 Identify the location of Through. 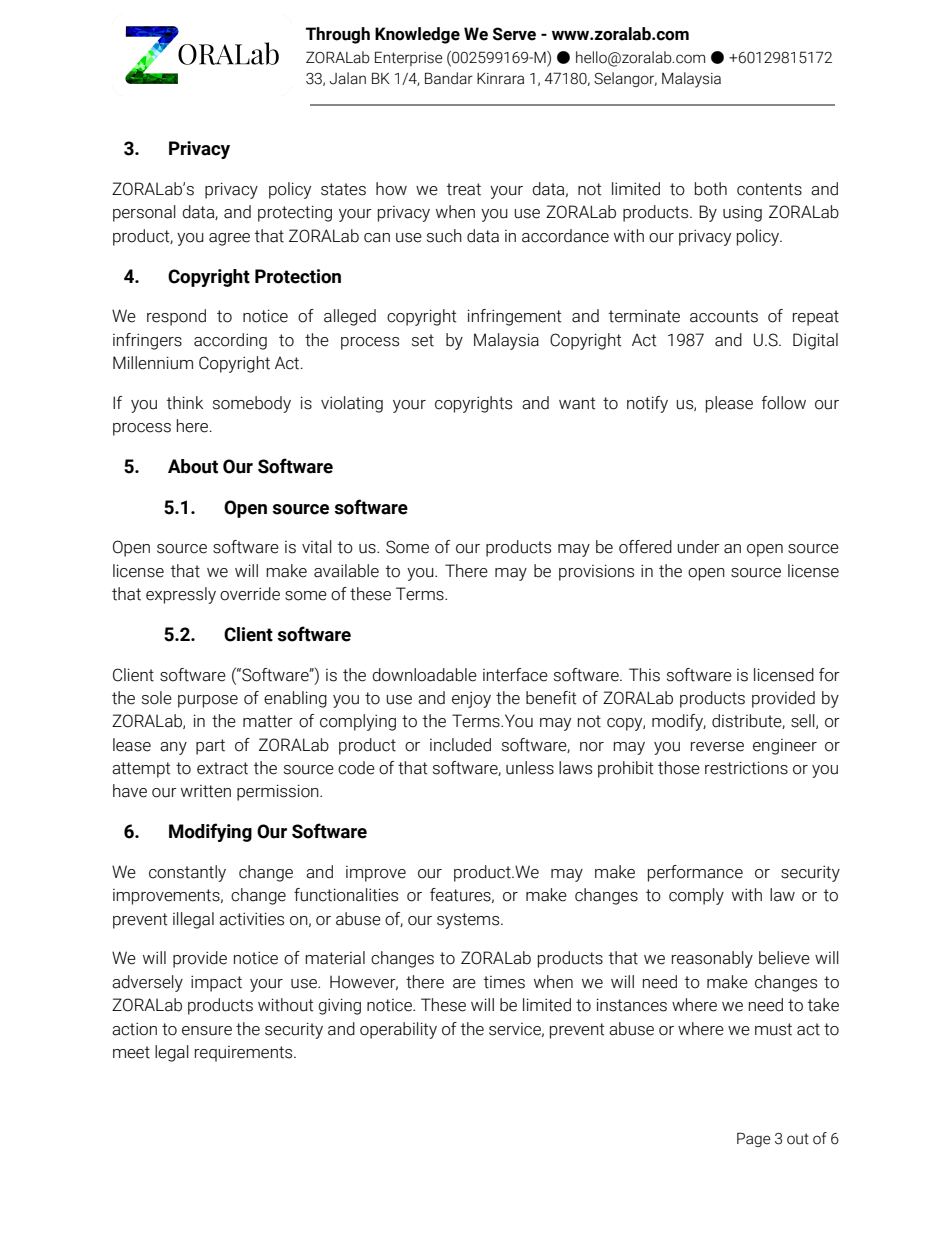
(338, 35).
